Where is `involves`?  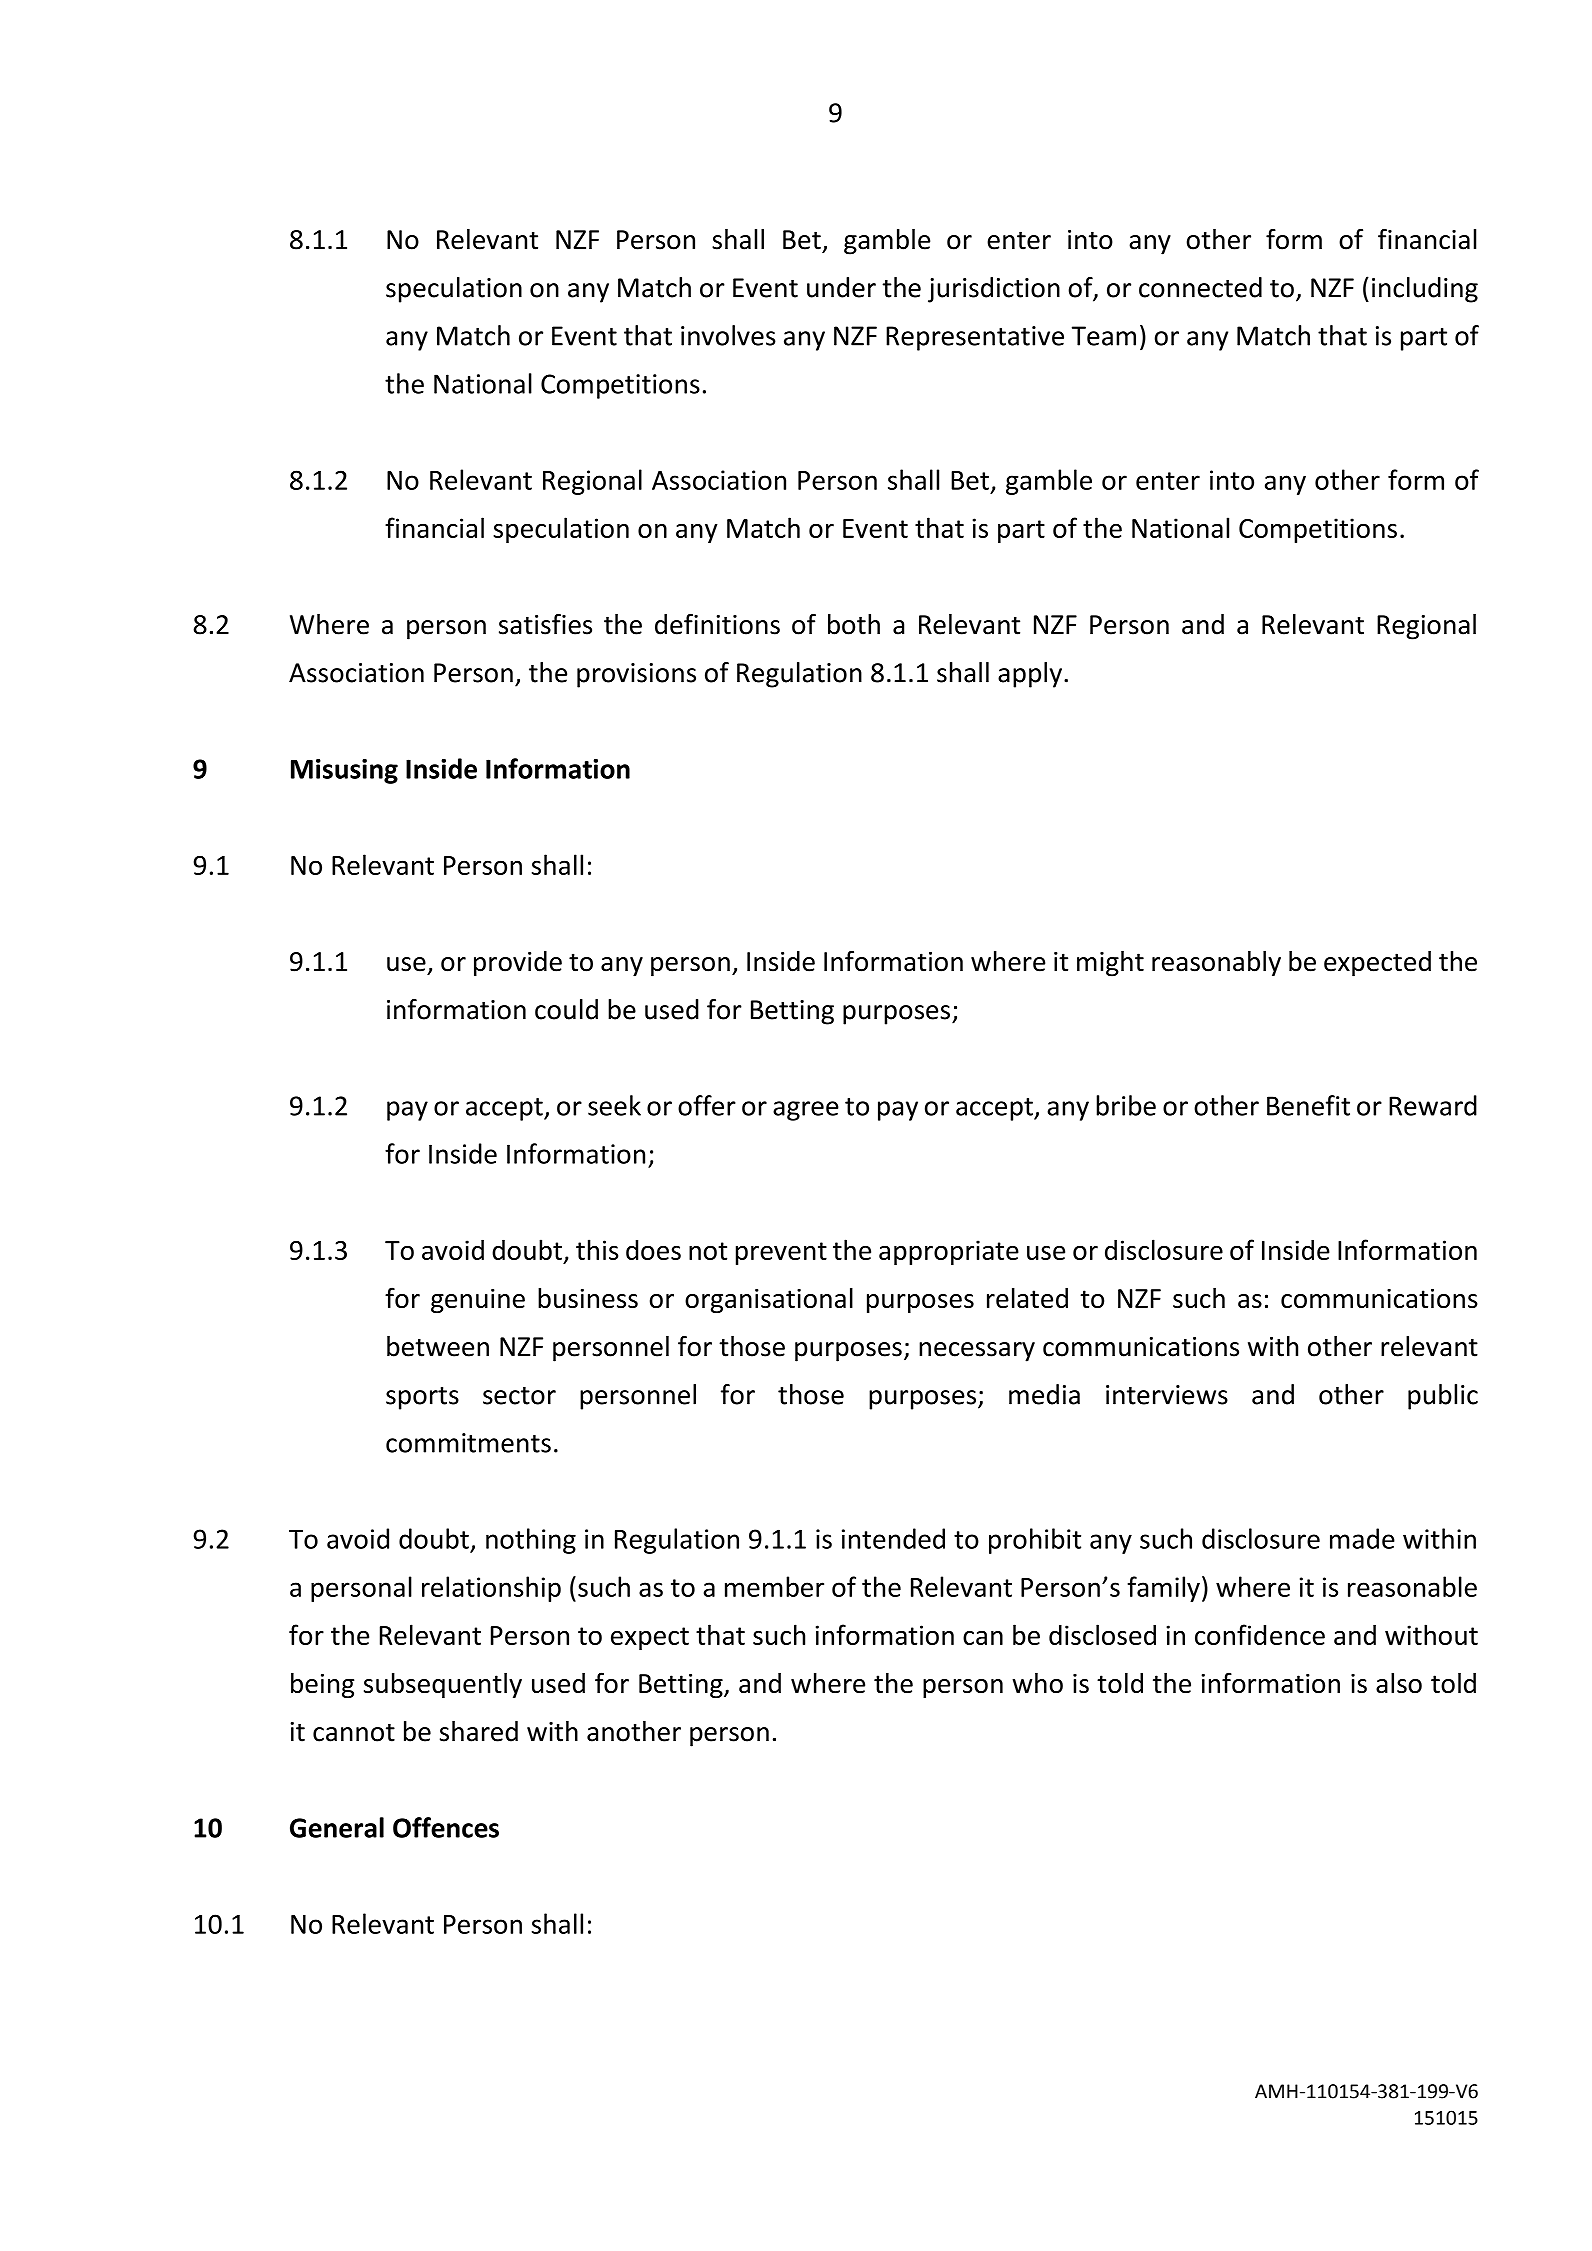 involves is located at coordinates (728, 335).
